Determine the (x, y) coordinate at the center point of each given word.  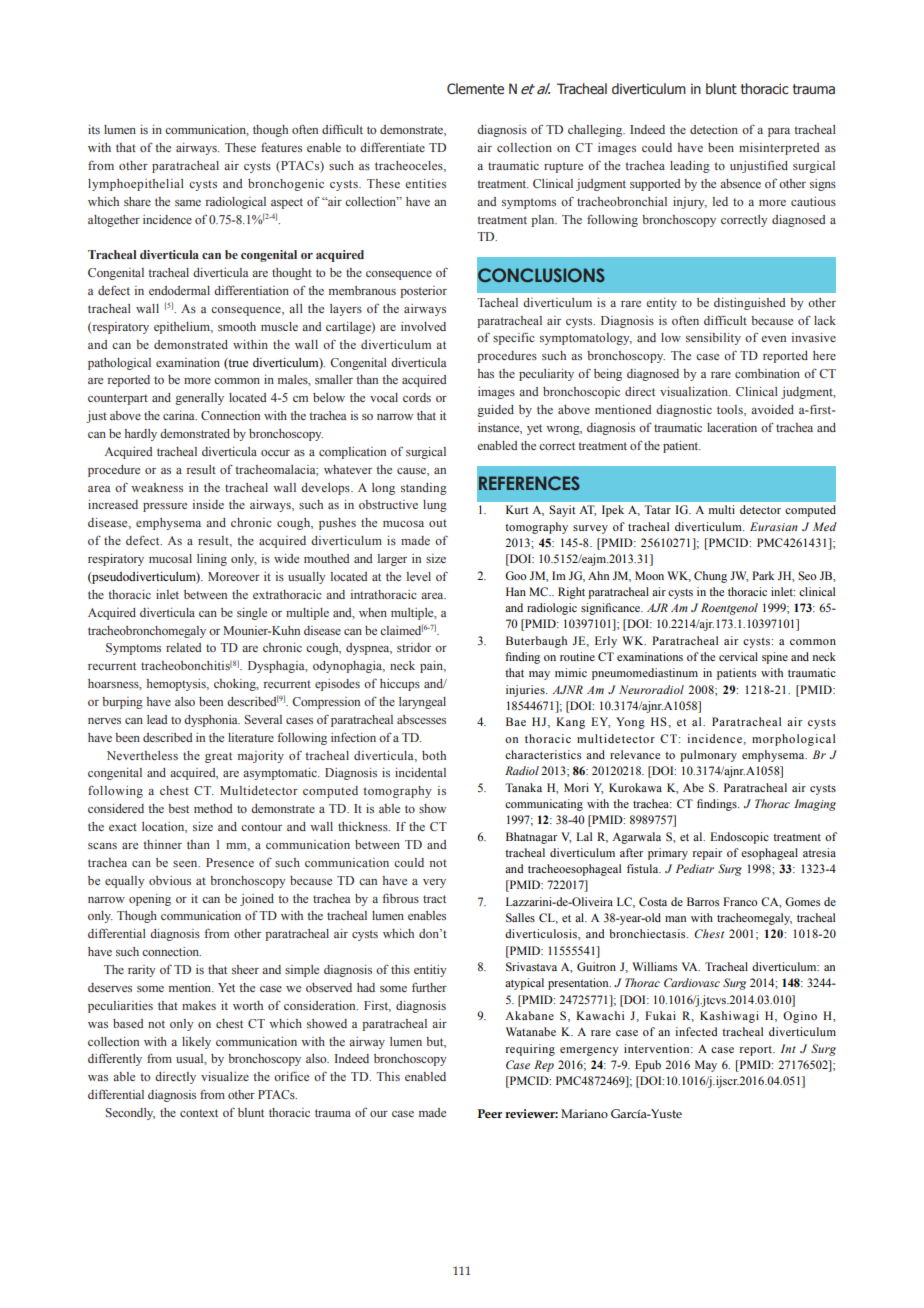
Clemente (475, 89)
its (94, 129)
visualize (225, 1076)
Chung (710, 577)
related (184, 647)
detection (714, 129)
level (419, 576)
